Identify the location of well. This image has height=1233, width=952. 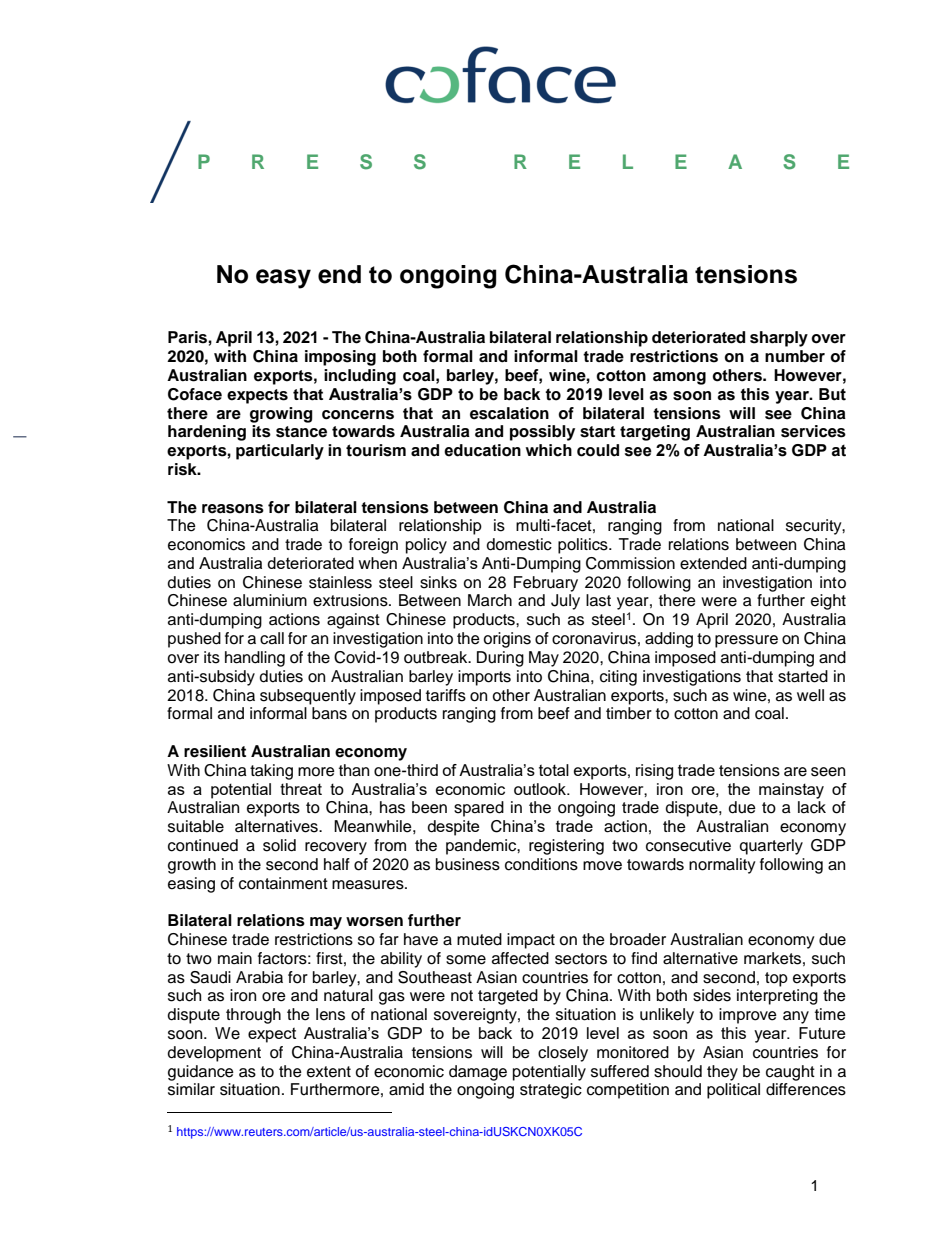
(810, 695).
